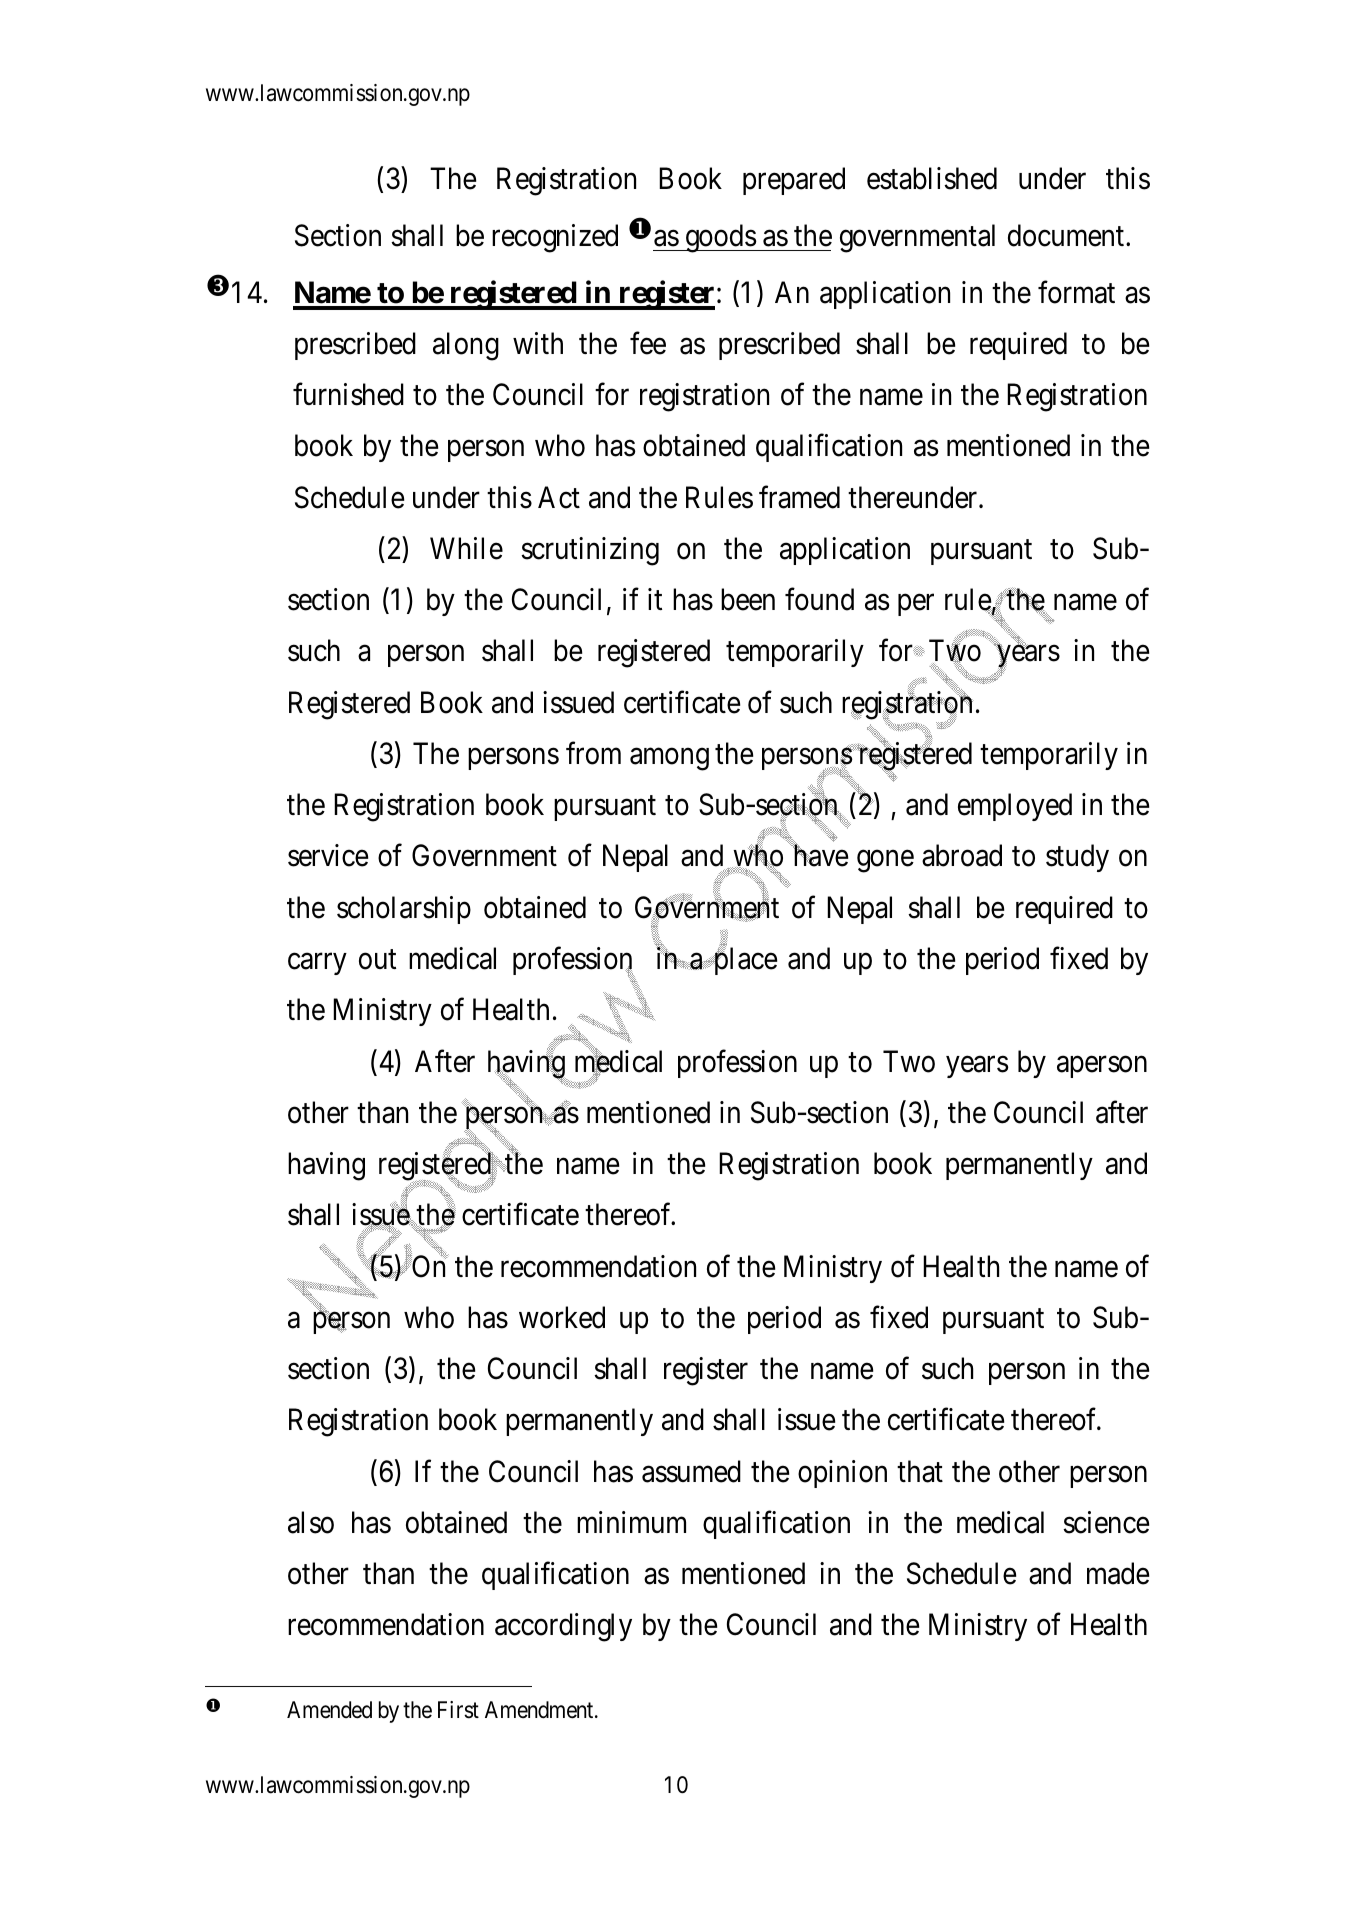 The width and height of the screenshot is (1352, 1913). What do you see at coordinates (466, 548) in the screenshot?
I see `While` at bounding box center [466, 548].
